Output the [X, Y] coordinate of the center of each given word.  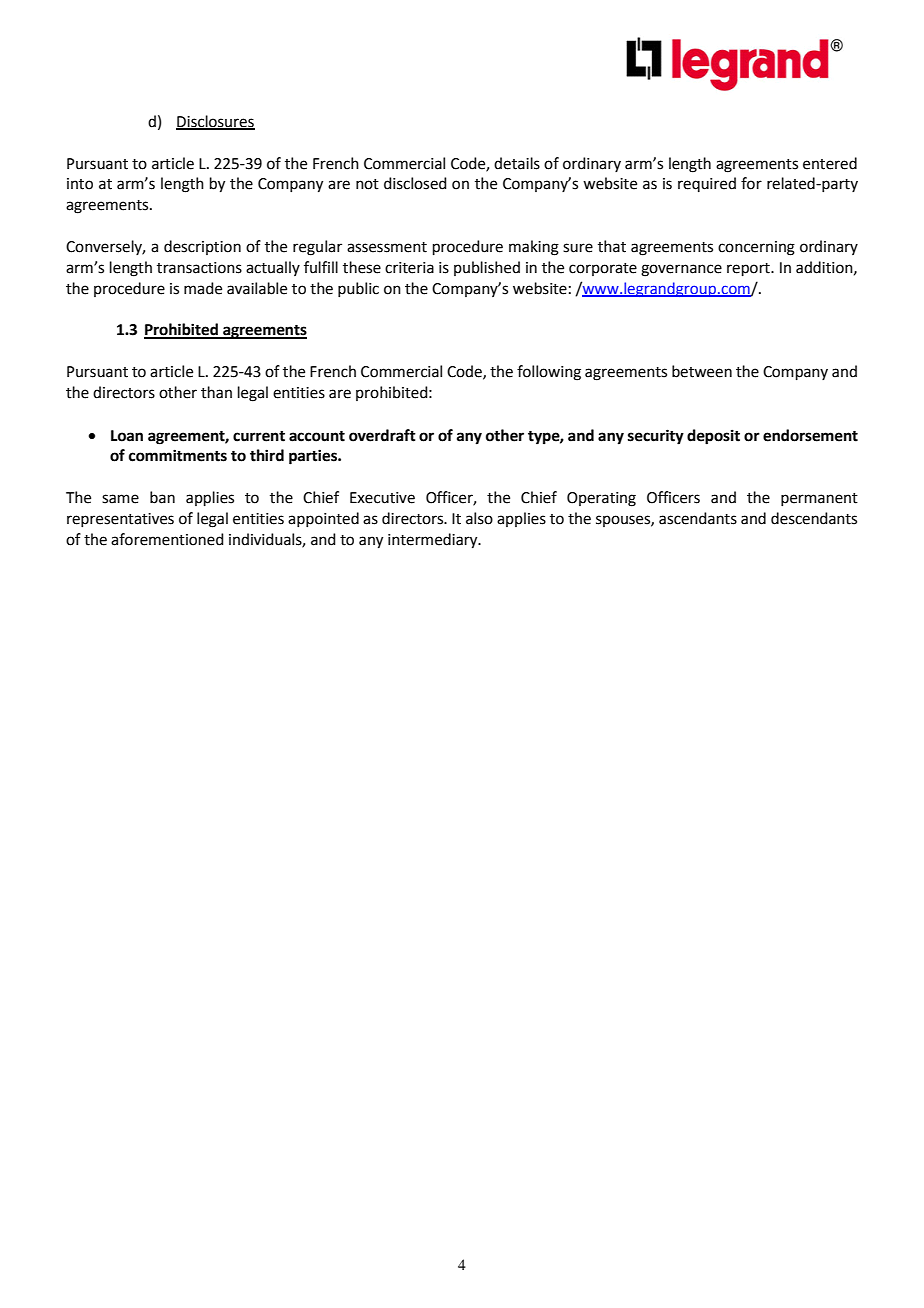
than [216, 392]
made [203, 288]
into [80, 184]
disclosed [415, 183]
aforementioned [167, 539]
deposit [713, 437]
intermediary [434, 541]
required [707, 184]
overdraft [382, 435]
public [358, 289]
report [749, 269]
